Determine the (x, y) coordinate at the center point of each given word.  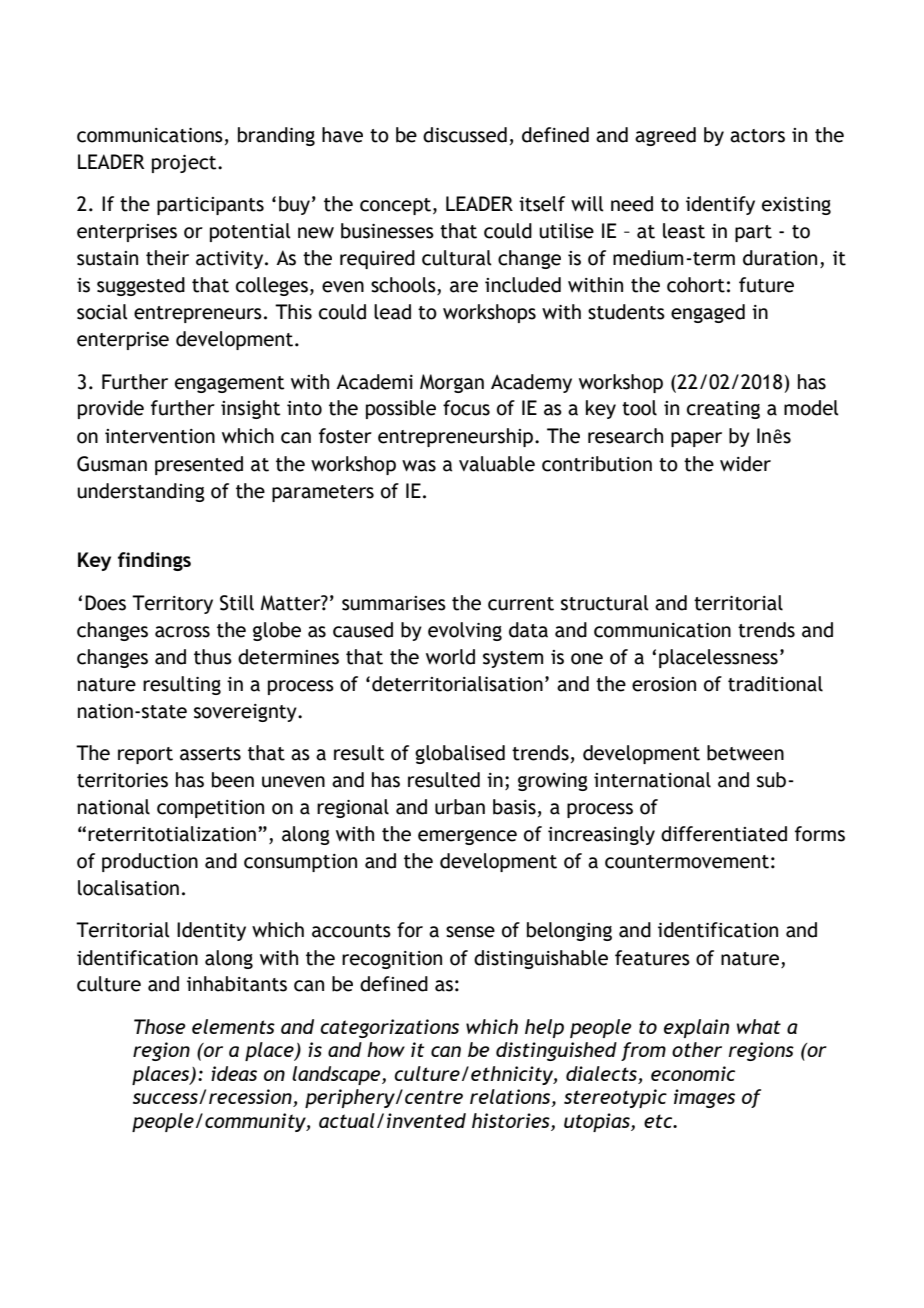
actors (757, 136)
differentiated (724, 834)
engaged (708, 313)
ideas (234, 1073)
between (745, 753)
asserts (210, 754)
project (185, 164)
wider (745, 464)
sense (470, 932)
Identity (211, 931)
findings (154, 561)
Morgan (452, 383)
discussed (465, 135)
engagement (230, 384)
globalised (460, 754)
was (419, 466)
